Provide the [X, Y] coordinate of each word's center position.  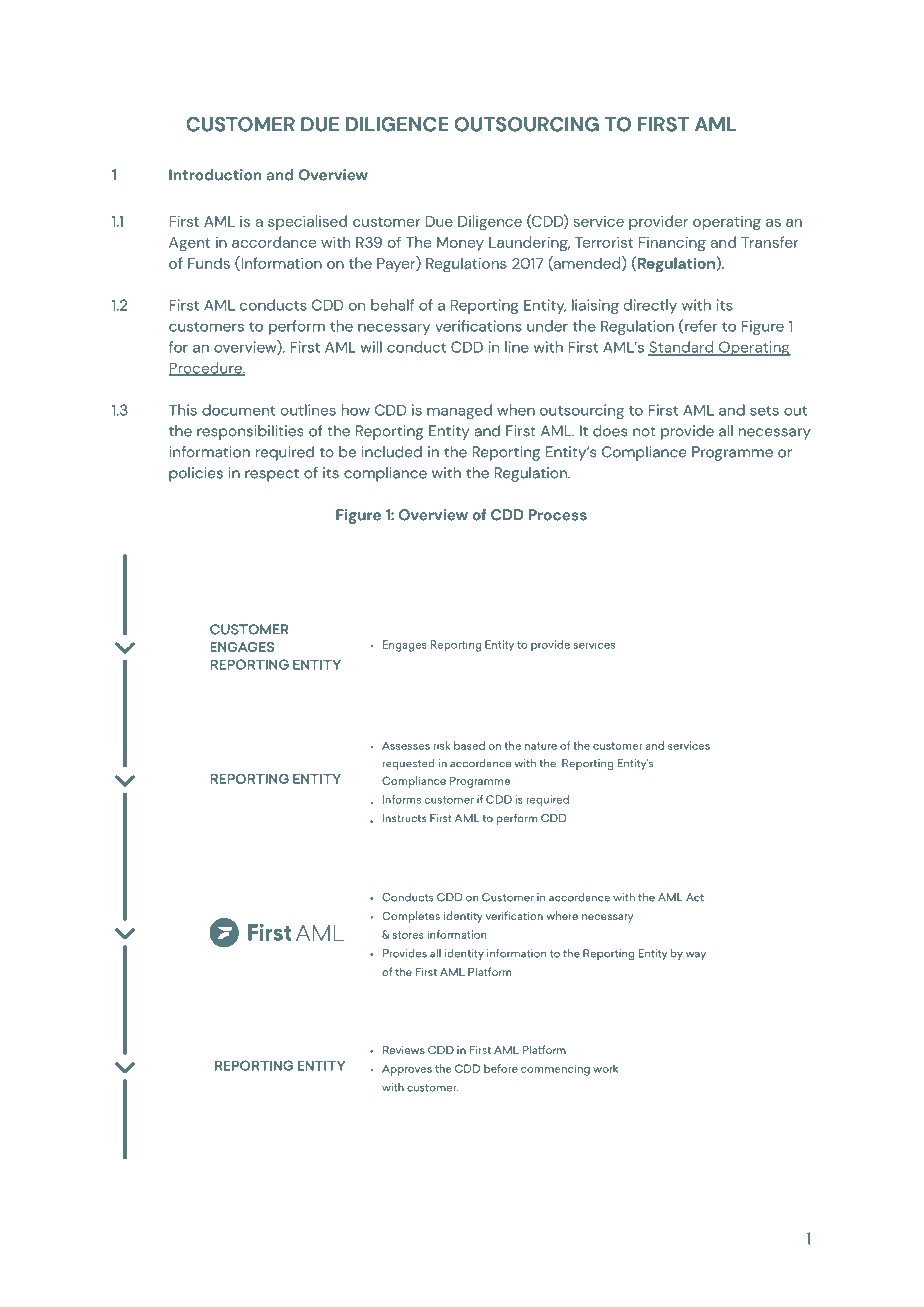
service [598, 221]
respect [272, 475]
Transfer [769, 242]
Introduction [215, 175]
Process [558, 515]
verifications [478, 326]
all [726, 431]
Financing [672, 244]
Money [460, 244]
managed [459, 411]
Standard [682, 348]
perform [297, 327]
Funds [209, 263]
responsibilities [250, 432]
